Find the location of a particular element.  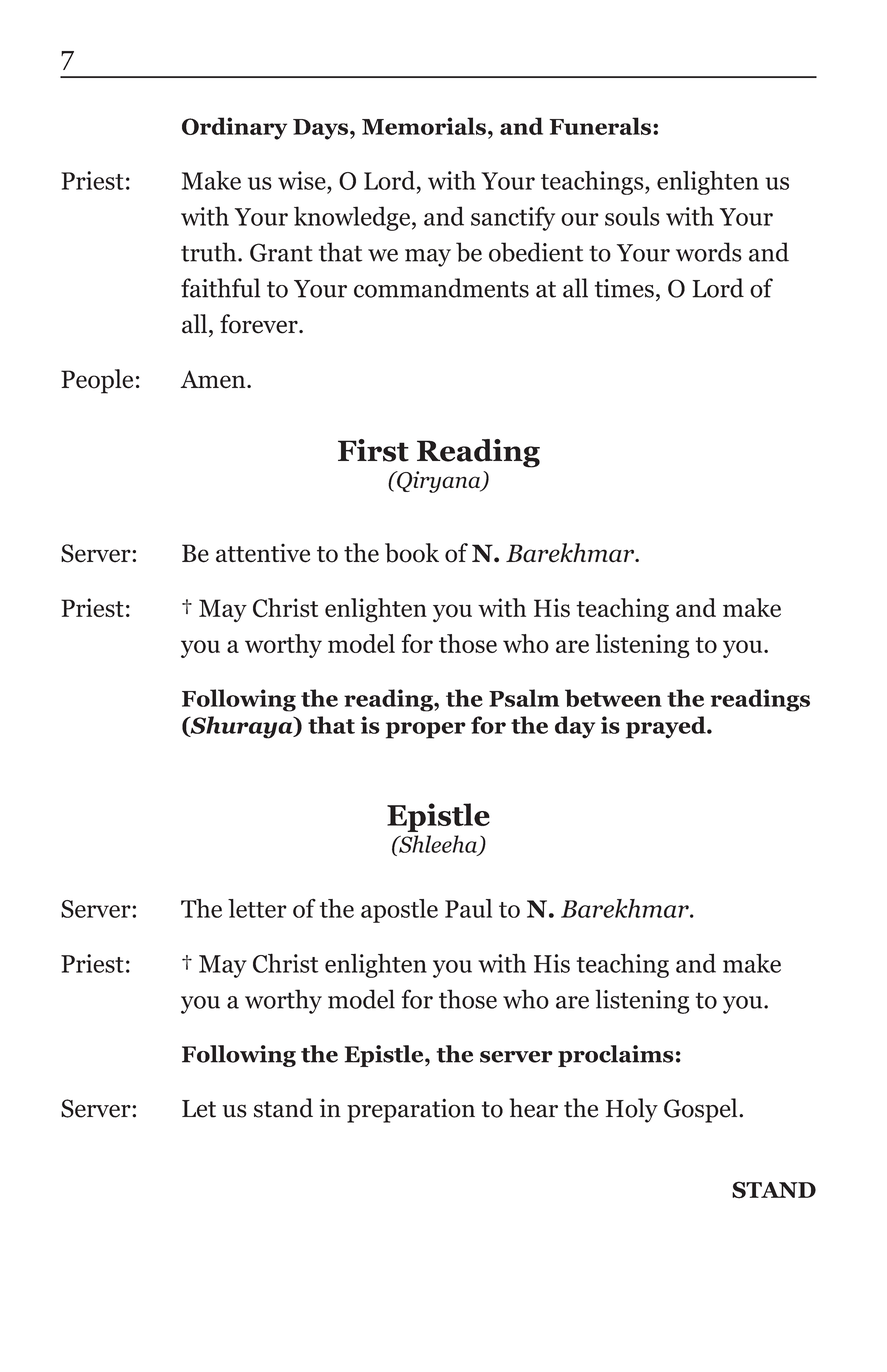

apostle is located at coordinates (399, 911).
